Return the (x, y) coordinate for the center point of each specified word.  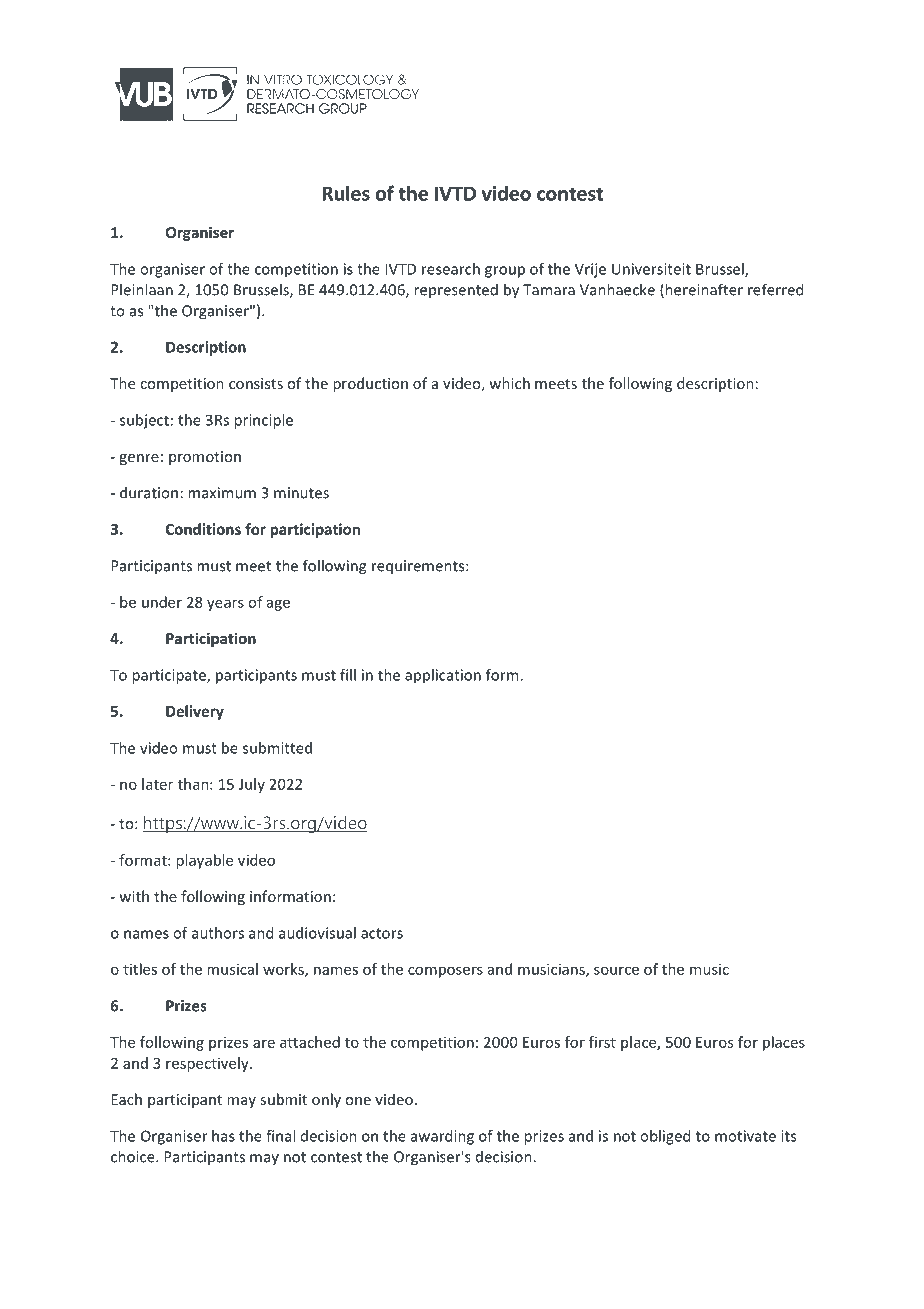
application (443, 676)
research (451, 269)
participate (170, 676)
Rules (346, 193)
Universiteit (651, 269)
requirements (419, 567)
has (223, 1136)
